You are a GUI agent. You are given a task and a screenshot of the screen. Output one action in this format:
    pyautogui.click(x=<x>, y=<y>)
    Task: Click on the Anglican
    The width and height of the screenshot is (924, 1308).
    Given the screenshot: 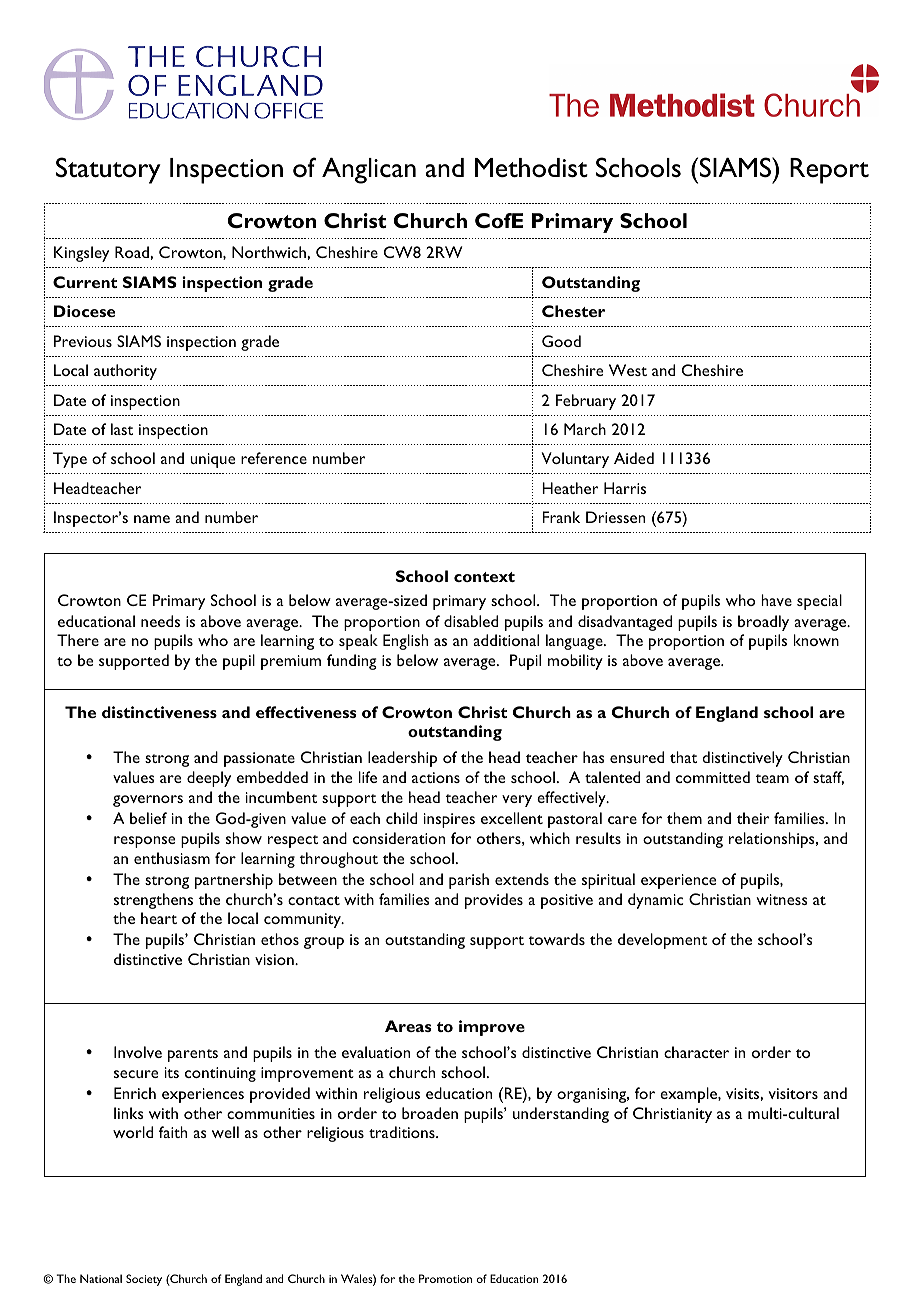 What is the action you would take?
    pyautogui.click(x=369, y=171)
